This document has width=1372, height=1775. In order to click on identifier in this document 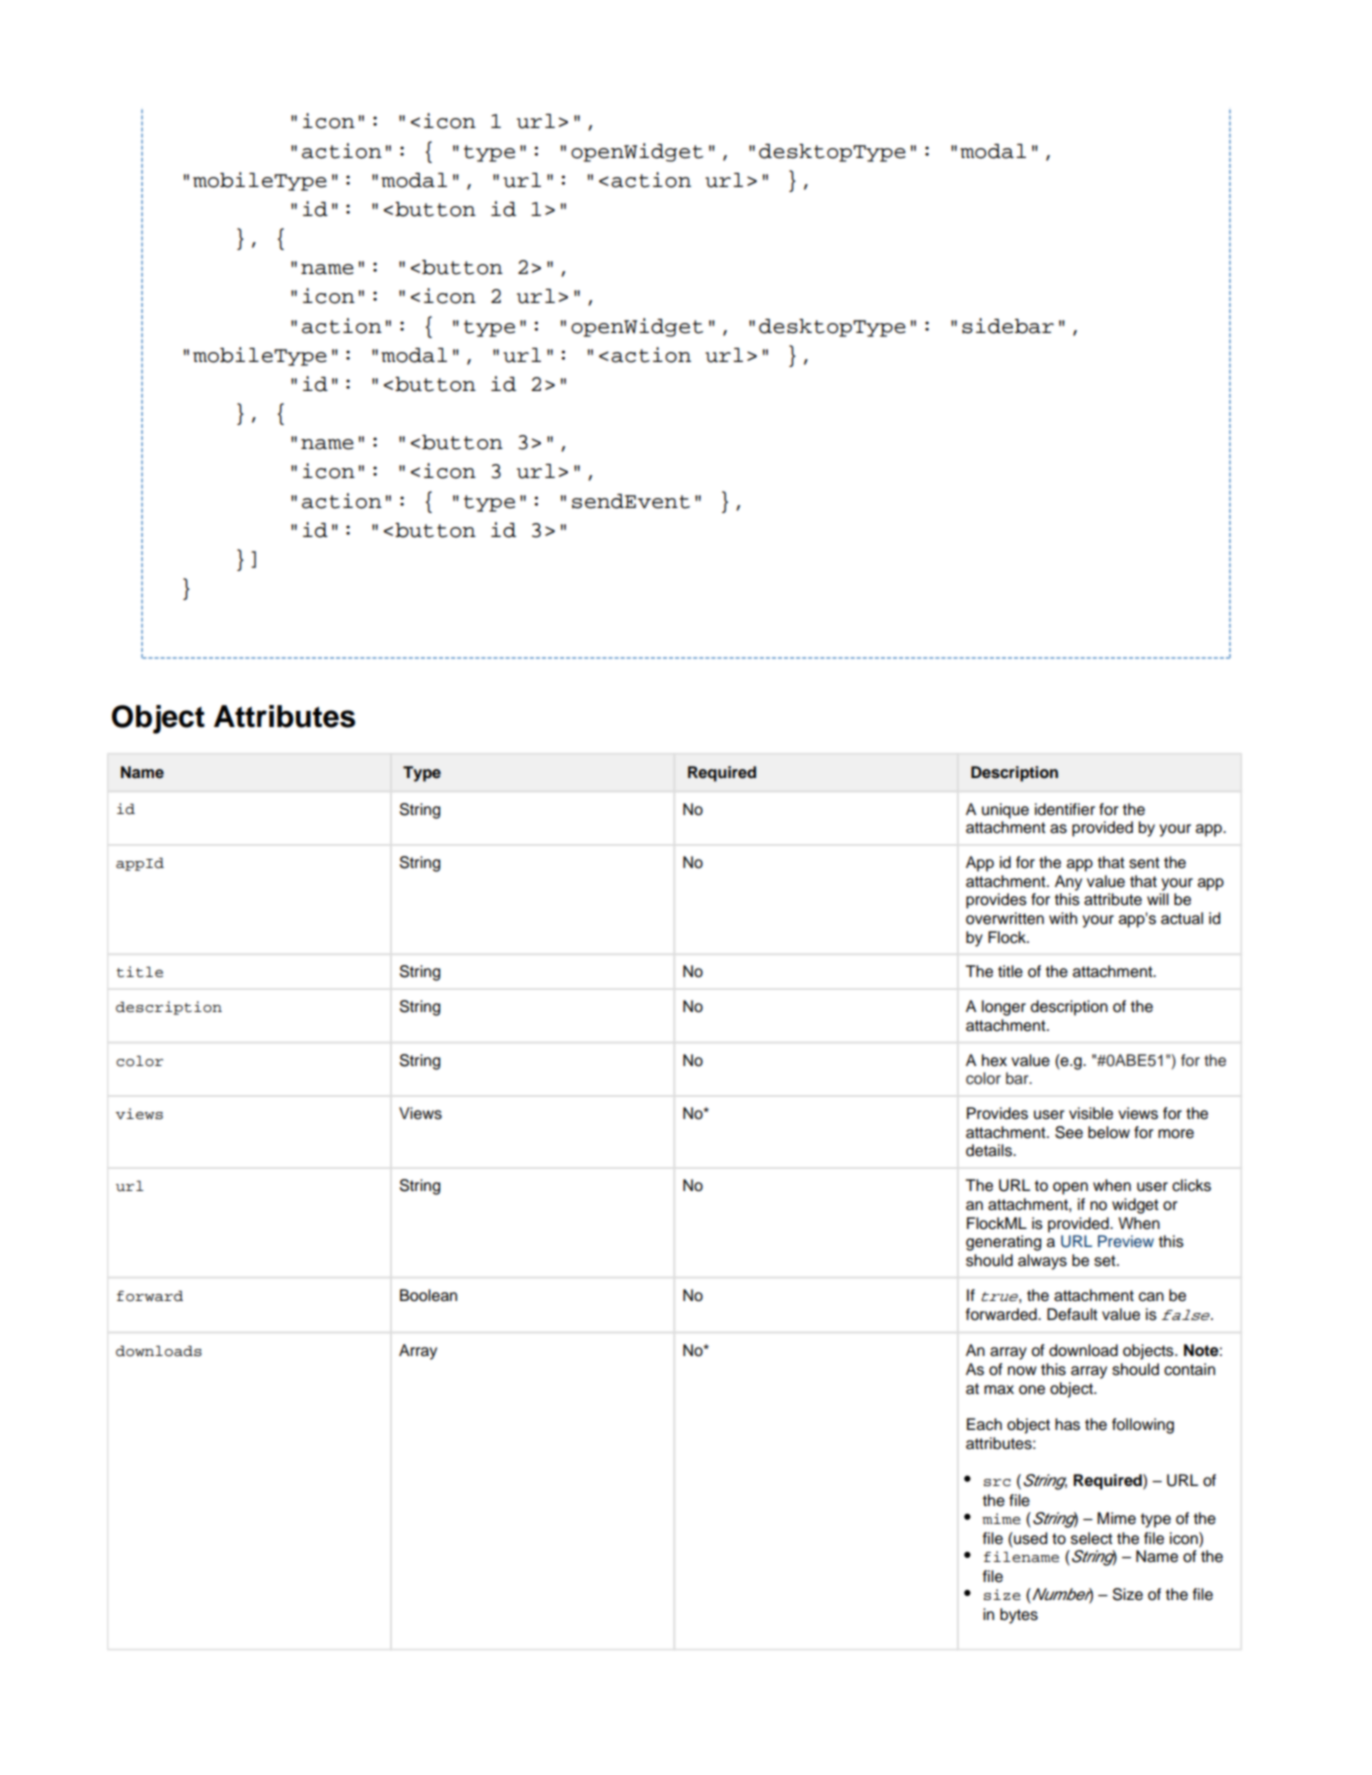, I will do `click(1065, 809)`.
